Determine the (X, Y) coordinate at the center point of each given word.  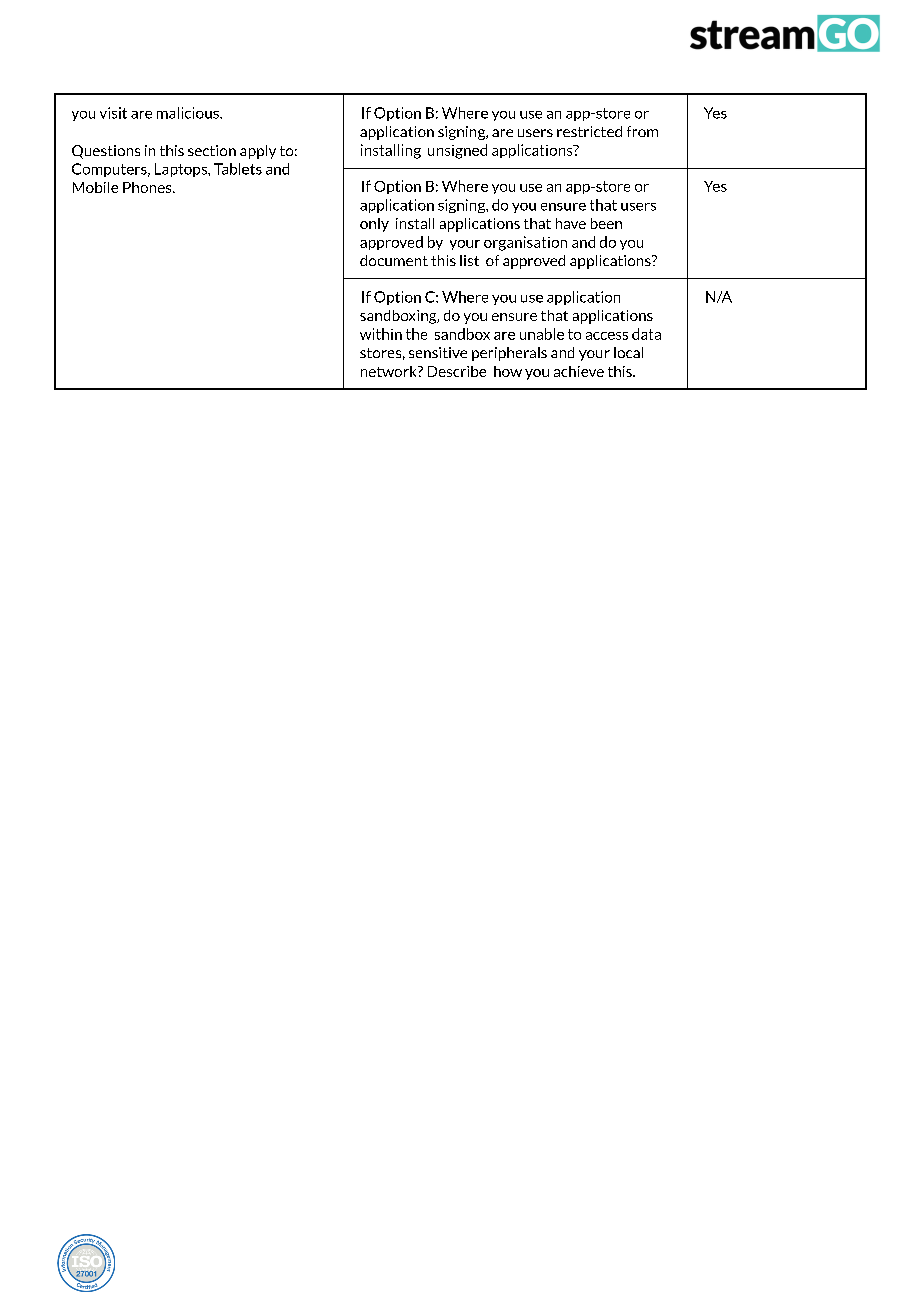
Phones (148, 187)
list (469, 260)
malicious (189, 113)
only (374, 225)
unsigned (457, 151)
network (390, 371)
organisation (525, 243)
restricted (589, 131)
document (394, 260)
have (571, 223)
